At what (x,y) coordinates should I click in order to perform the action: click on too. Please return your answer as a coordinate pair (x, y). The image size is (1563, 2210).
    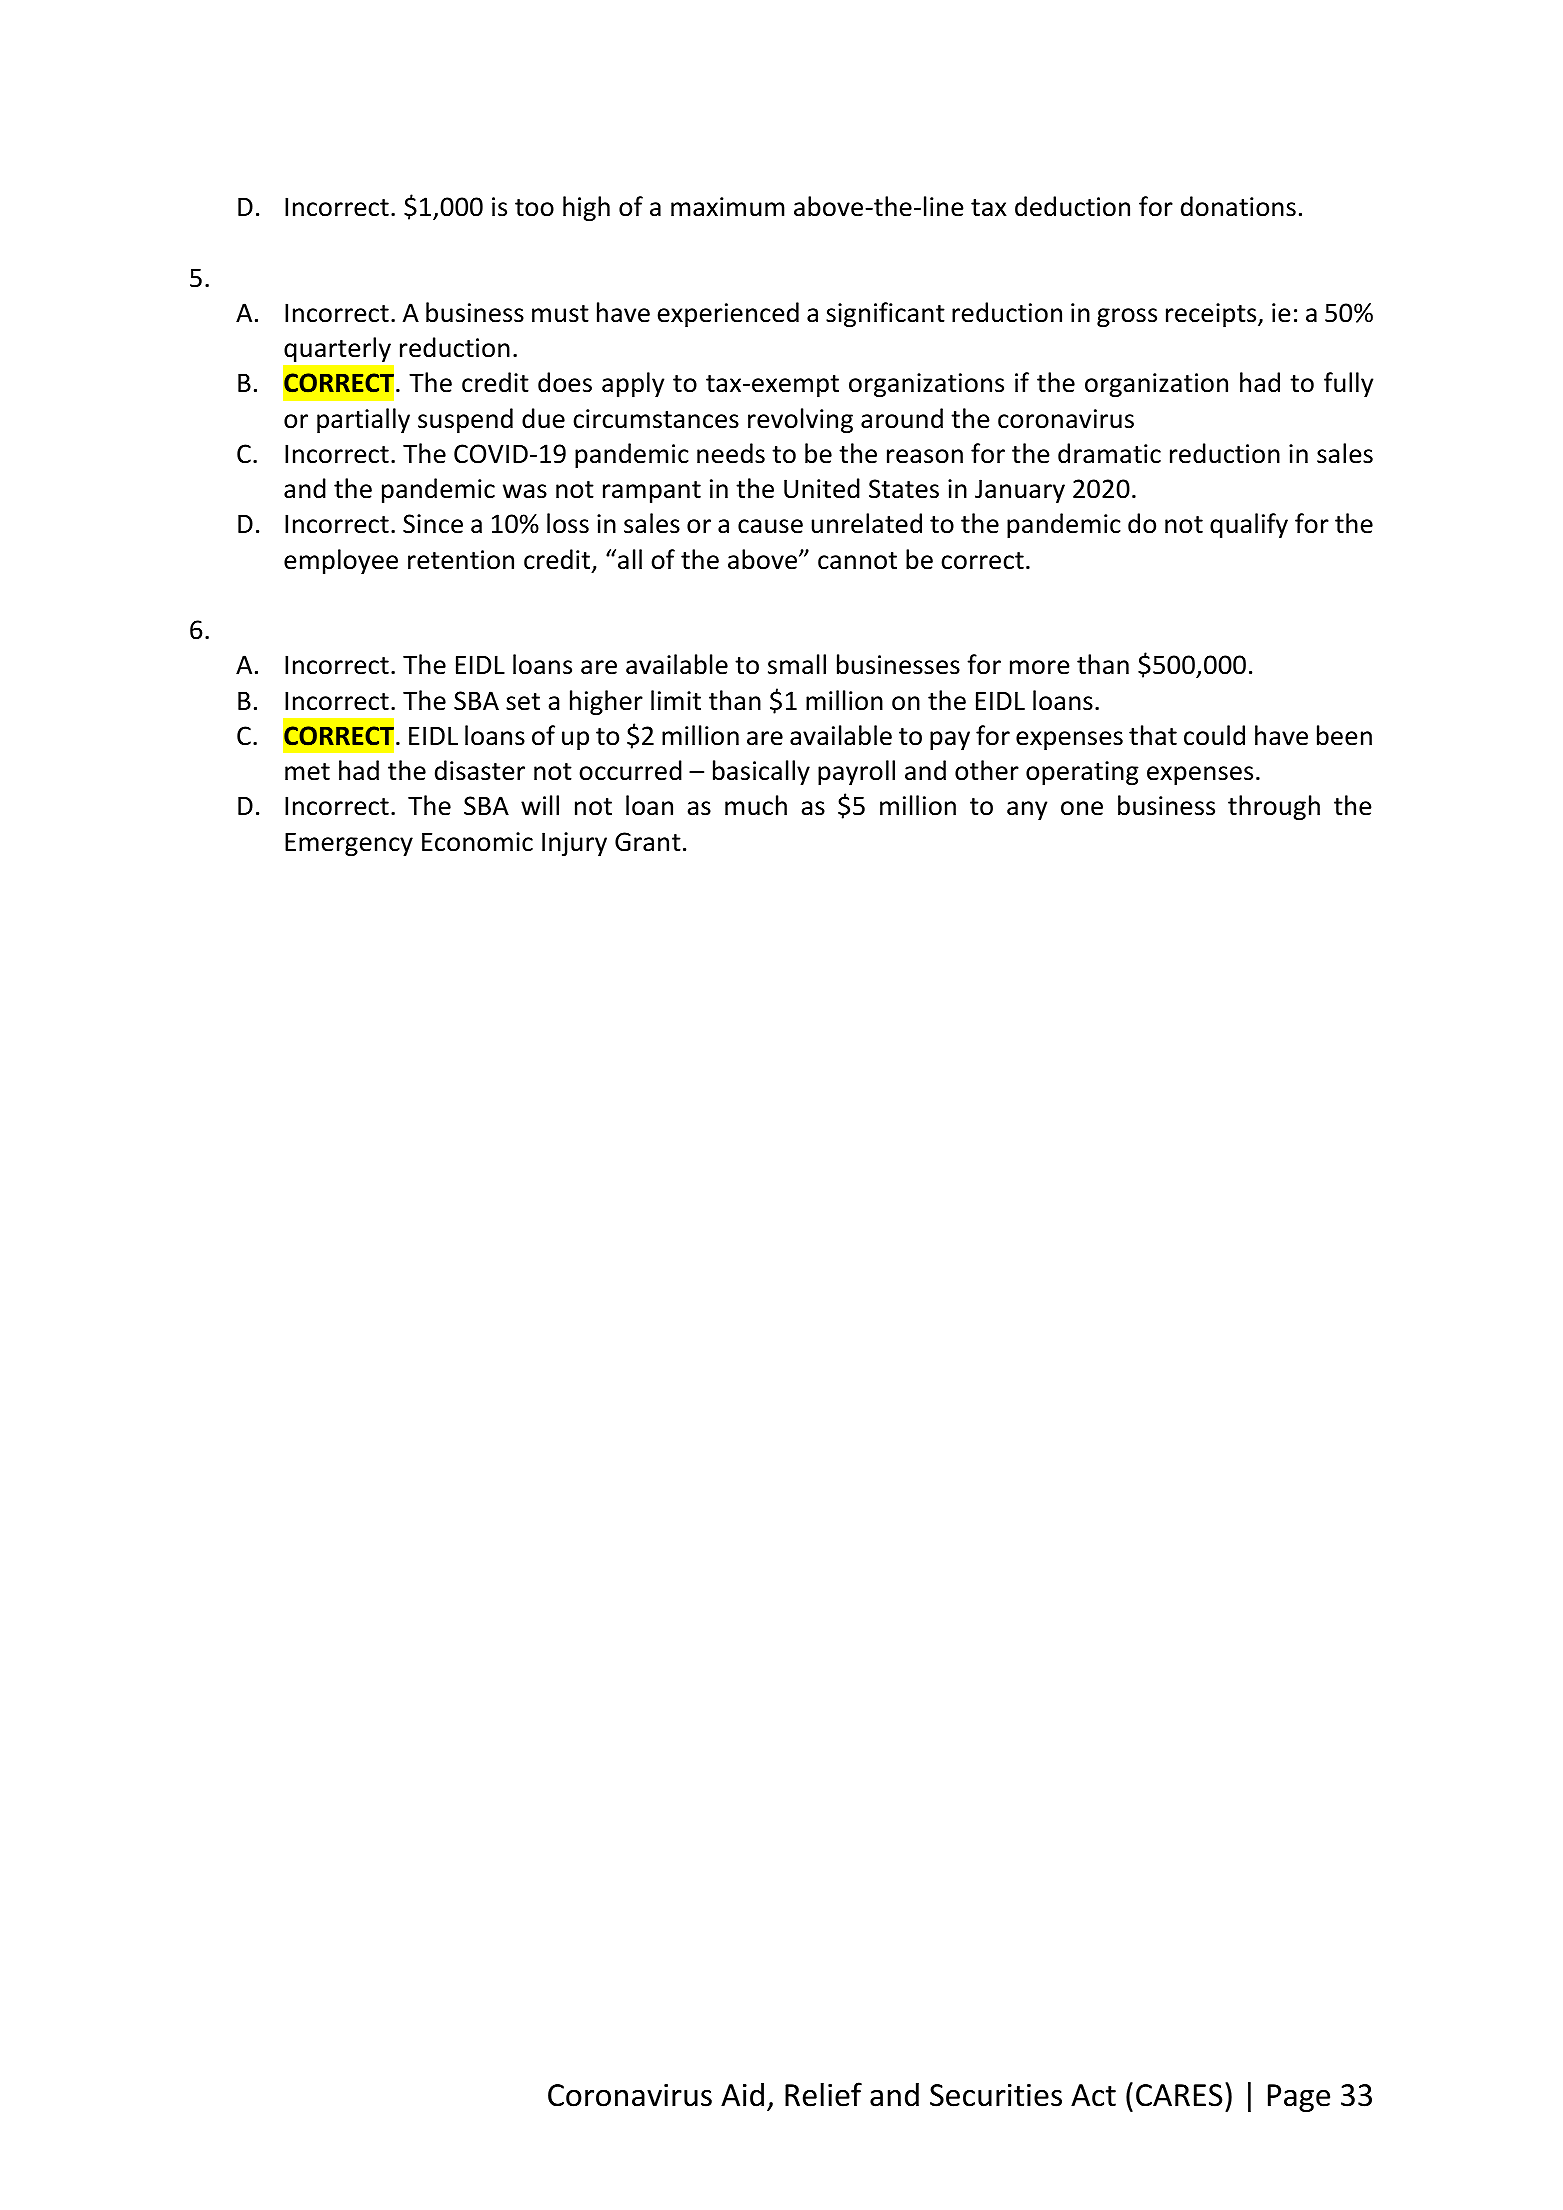
    Looking at the image, I should click on (534, 208).
